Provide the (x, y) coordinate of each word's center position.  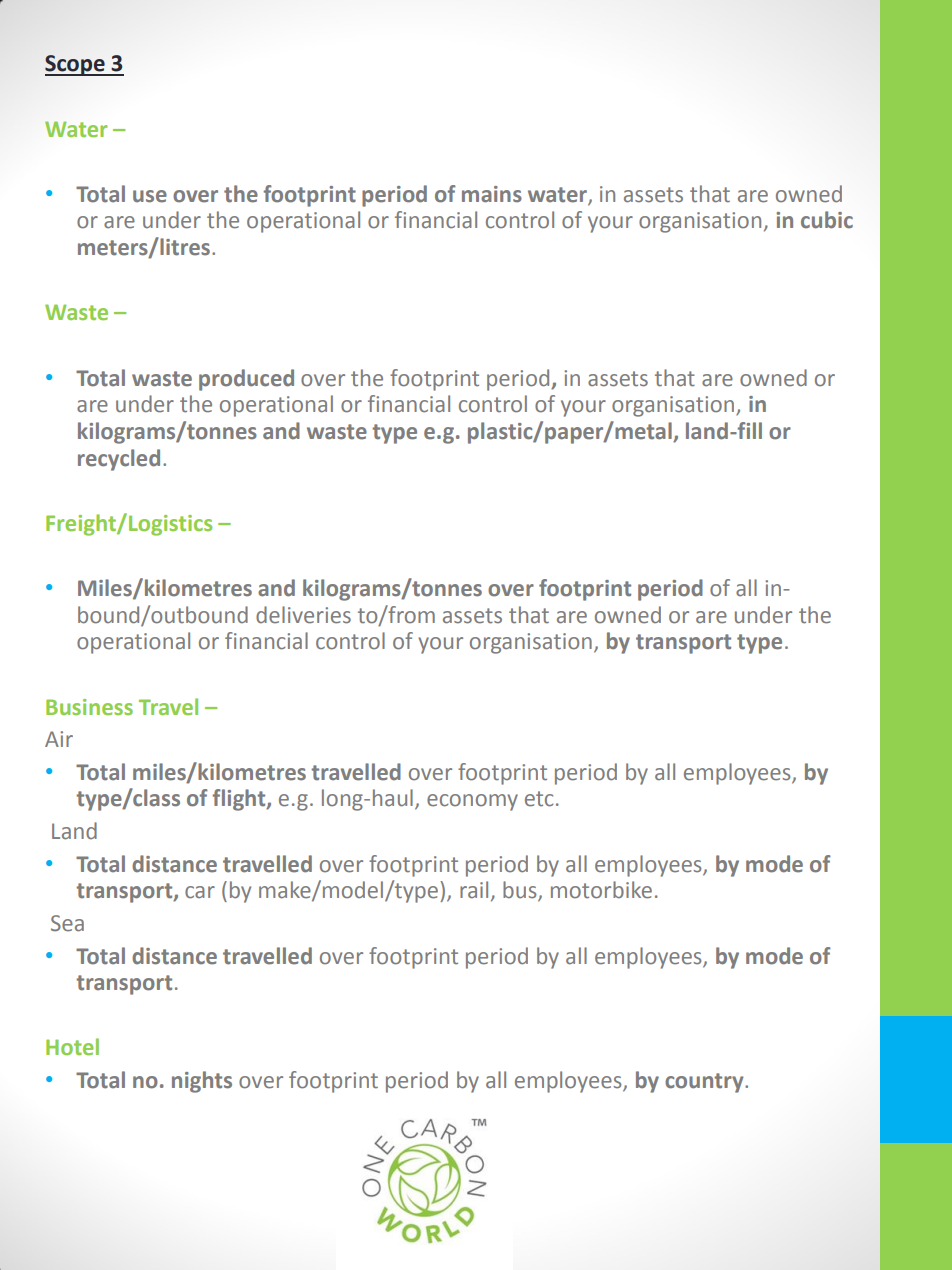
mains (492, 194)
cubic (827, 220)
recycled (119, 460)
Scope (76, 65)
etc (539, 799)
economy (472, 802)
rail (474, 890)
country (705, 1083)
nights (202, 1082)
